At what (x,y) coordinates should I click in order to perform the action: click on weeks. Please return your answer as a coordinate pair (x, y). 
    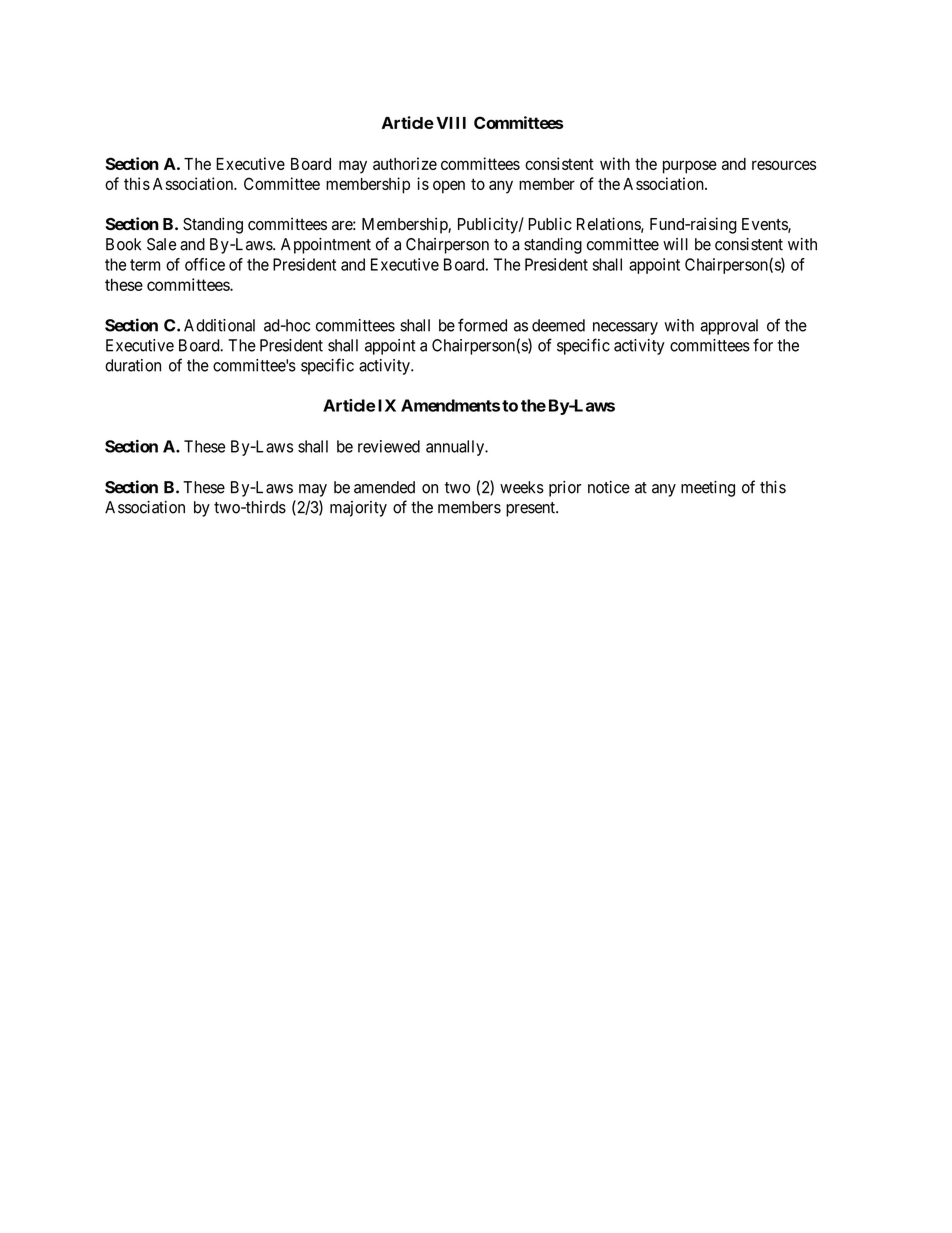
    Looking at the image, I should click on (522, 487).
